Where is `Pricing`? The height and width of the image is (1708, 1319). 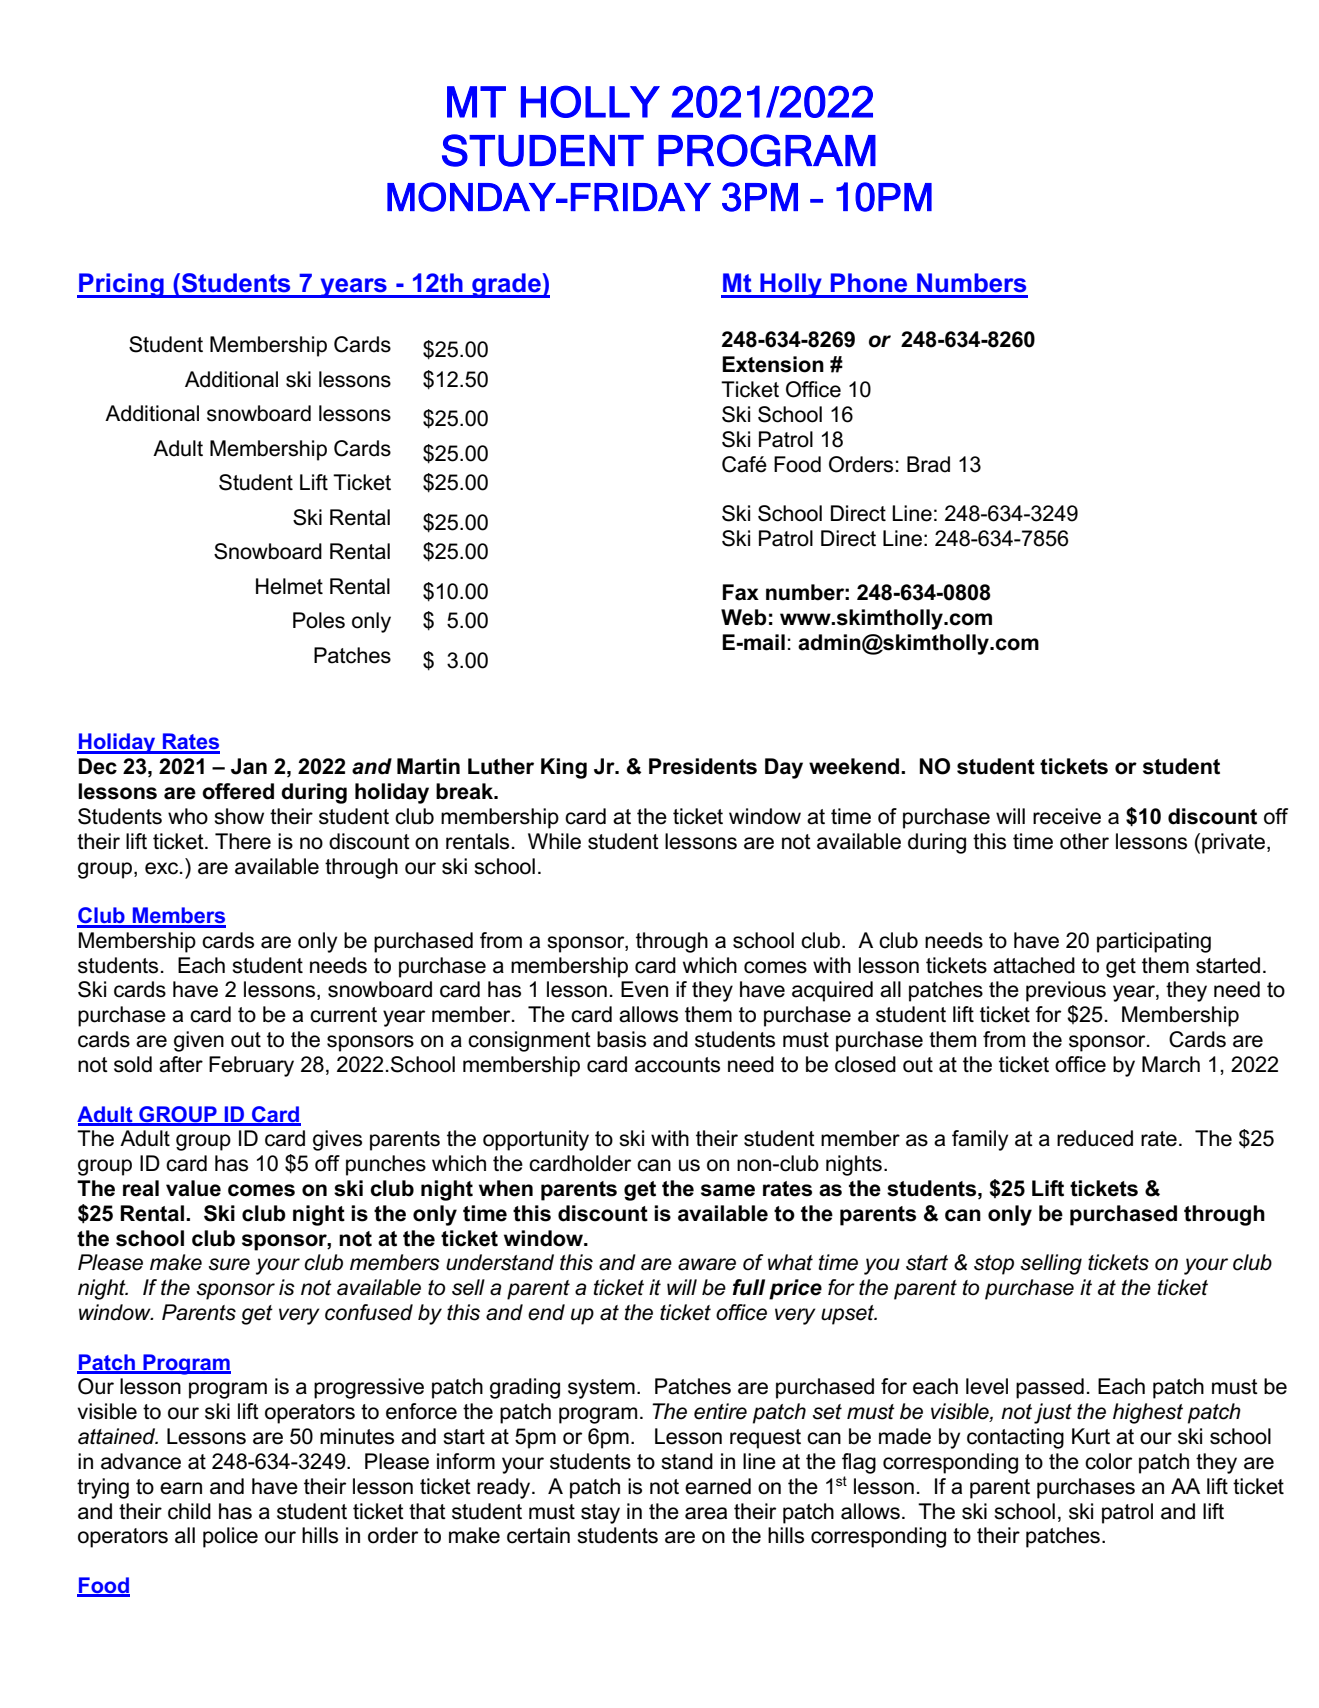
Pricing is located at coordinates (121, 285).
